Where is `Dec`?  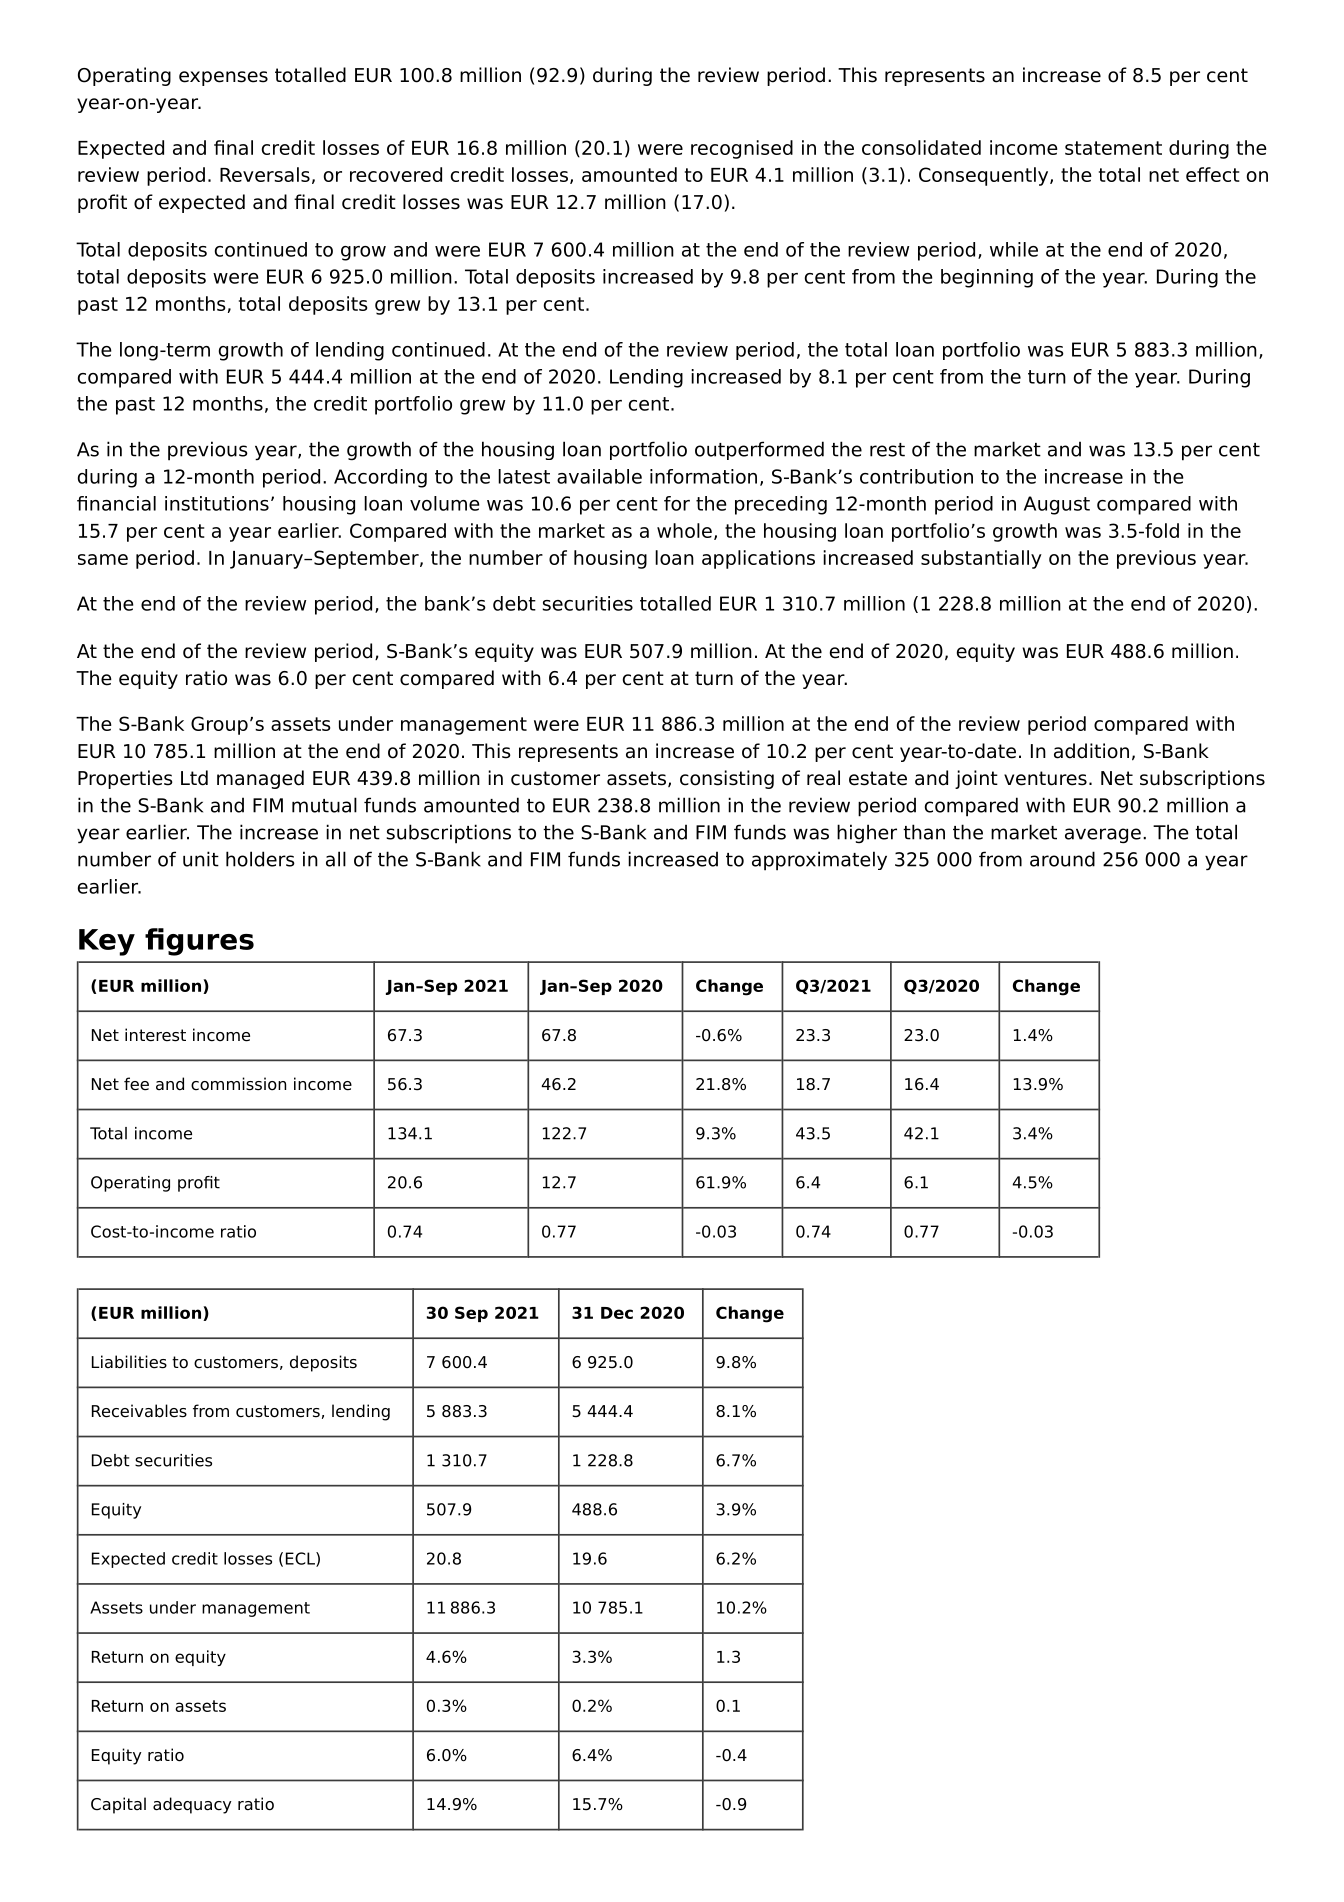 Dec is located at coordinates (617, 1313).
